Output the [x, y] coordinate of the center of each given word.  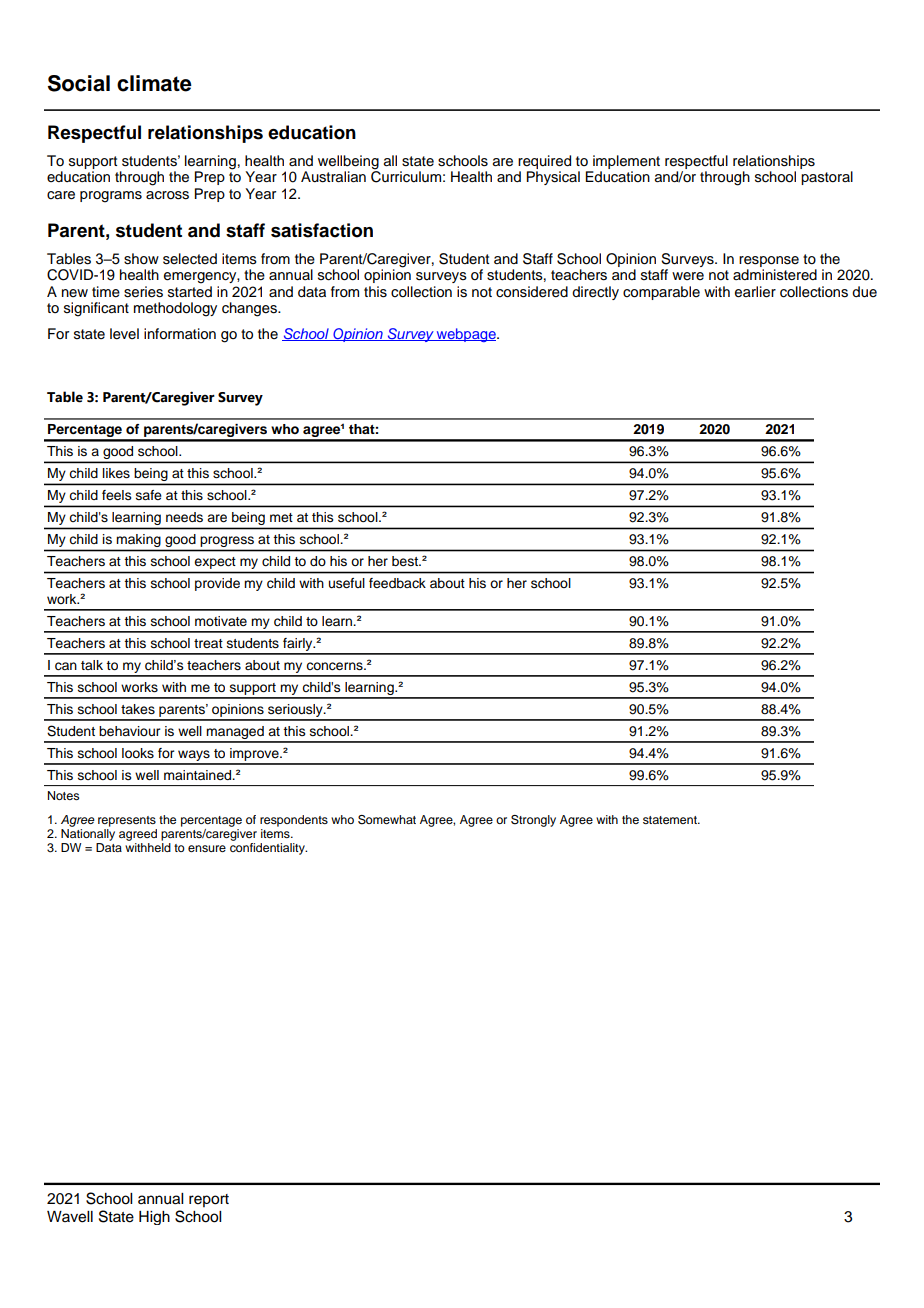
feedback [397, 583]
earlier [755, 292]
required [544, 162]
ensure [207, 848]
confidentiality [268, 847]
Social [79, 83]
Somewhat [387, 820]
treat [208, 643]
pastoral [827, 178]
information [180, 334]
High [154, 1218]
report [209, 1200]
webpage [466, 335]
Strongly [533, 821]
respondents [294, 821]
